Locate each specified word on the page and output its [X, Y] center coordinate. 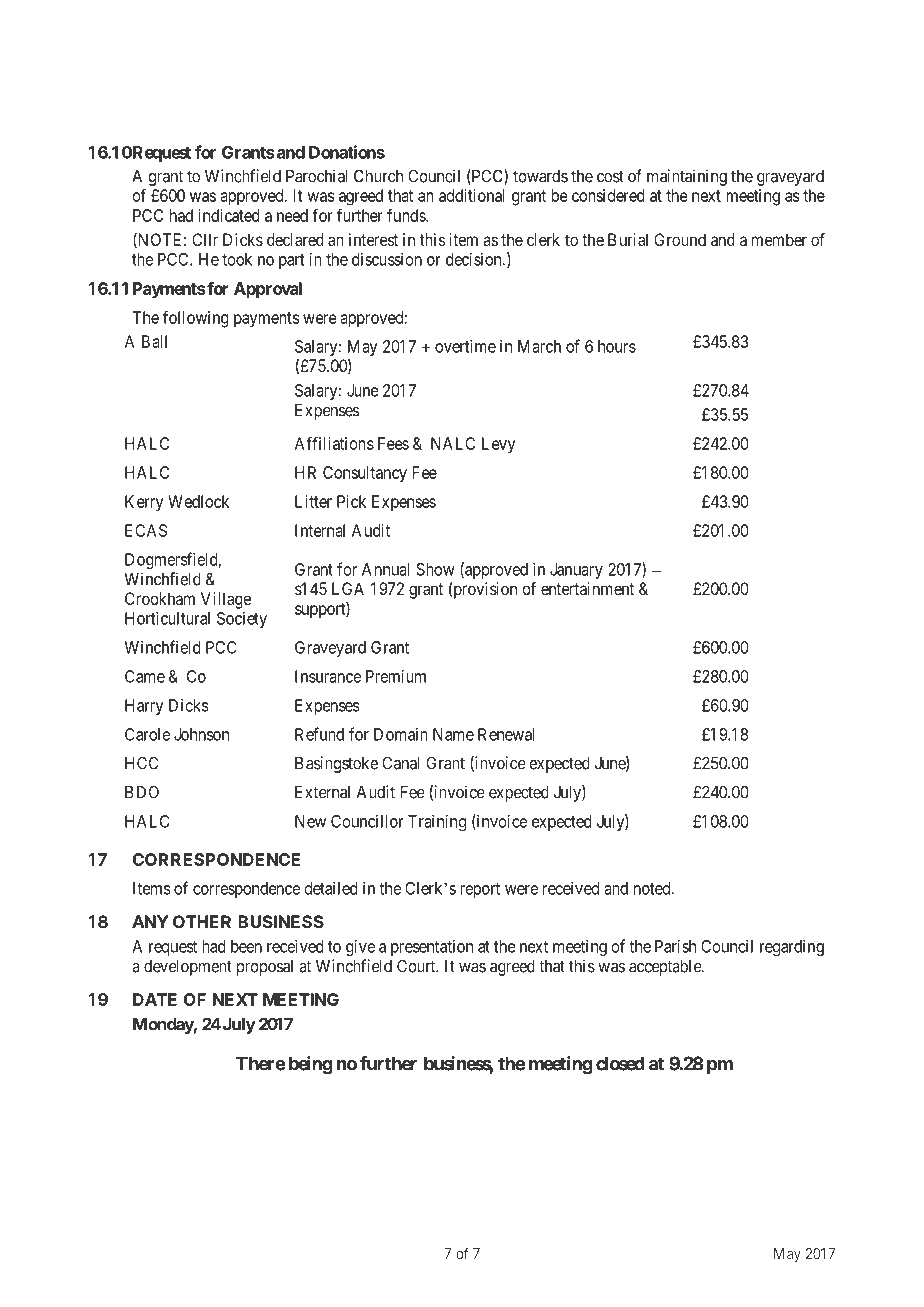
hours [617, 346]
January [576, 571]
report [480, 890]
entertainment [587, 588]
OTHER [202, 921]
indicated [229, 215]
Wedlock [198, 501]
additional [472, 195]
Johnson [201, 734]
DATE [155, 999]
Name [453, 734]
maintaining [687, 177]
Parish [675, 946]
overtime [465, 346]
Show [435, 569]
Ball [154, 341]
